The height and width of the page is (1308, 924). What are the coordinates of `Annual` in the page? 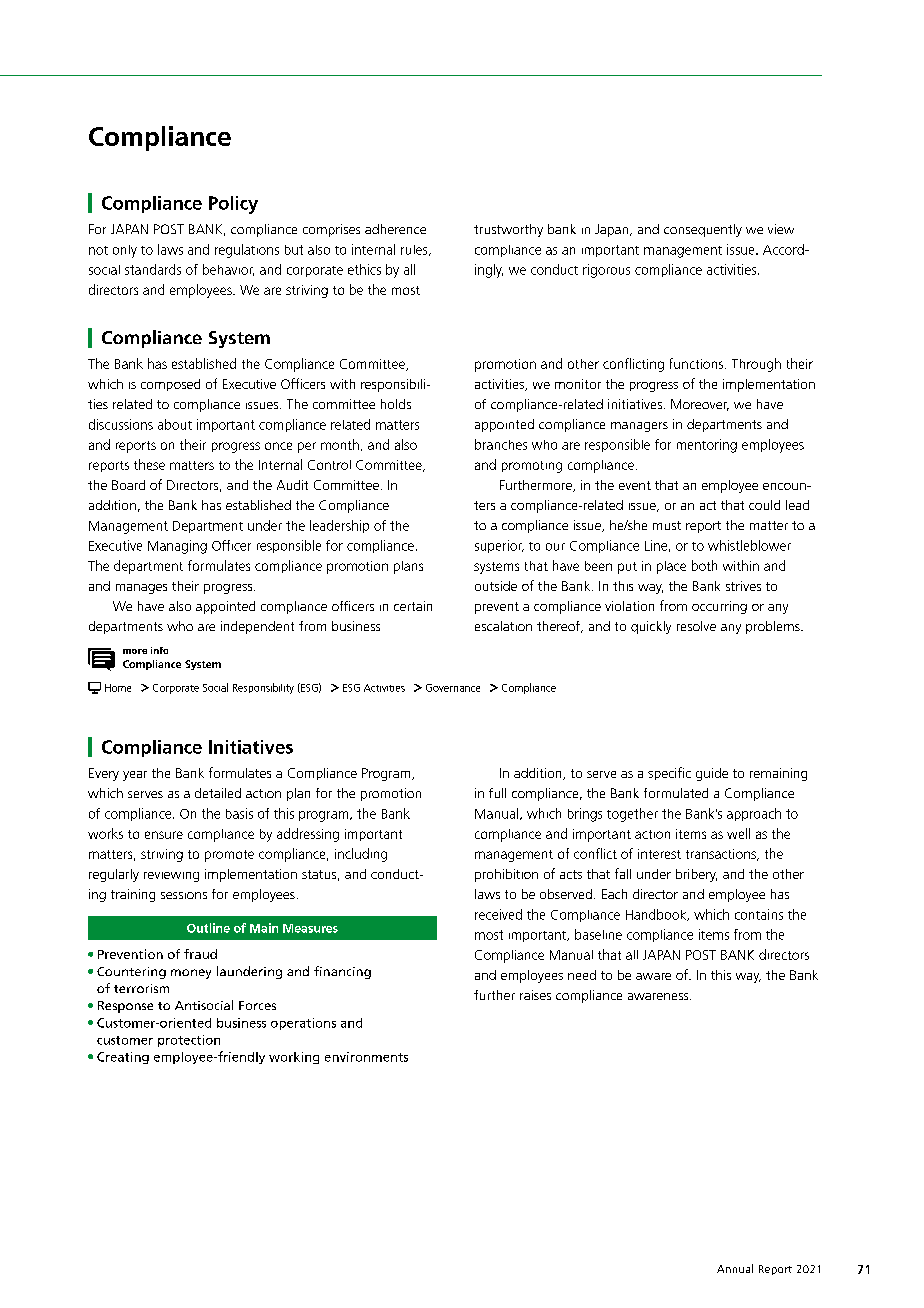 It's located at (735, 1268).
